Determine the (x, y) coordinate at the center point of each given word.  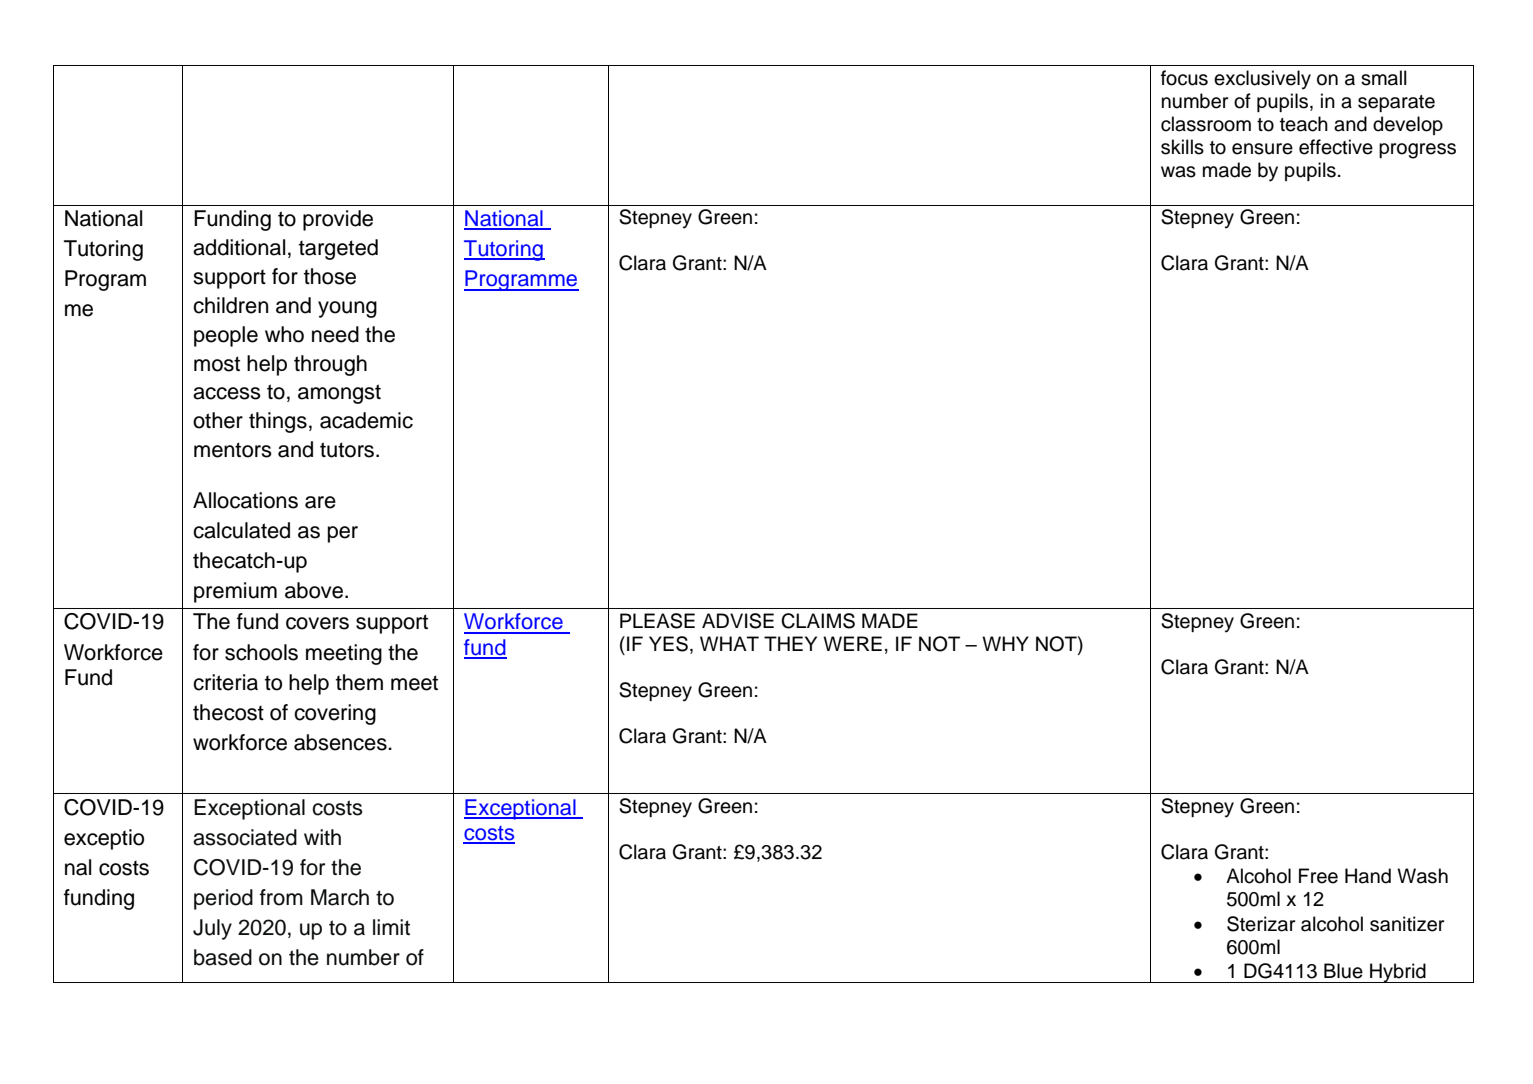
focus (1184, 78)
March (340, 897)
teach (1304, 124)
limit (391, 927)
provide (338, 220)
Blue (1343, 971)
